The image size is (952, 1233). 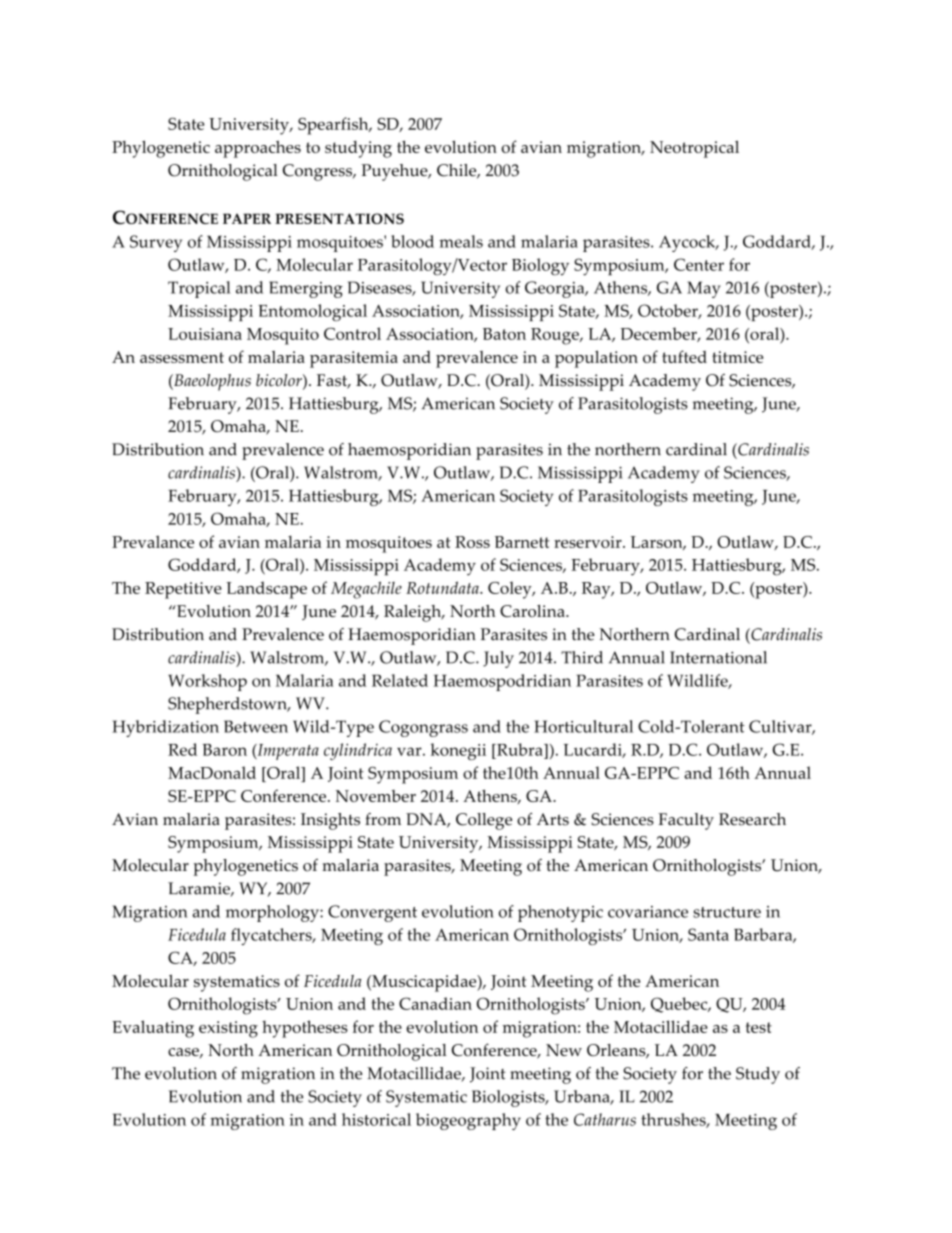 I want to click on July, so click(x=498, y=659).
